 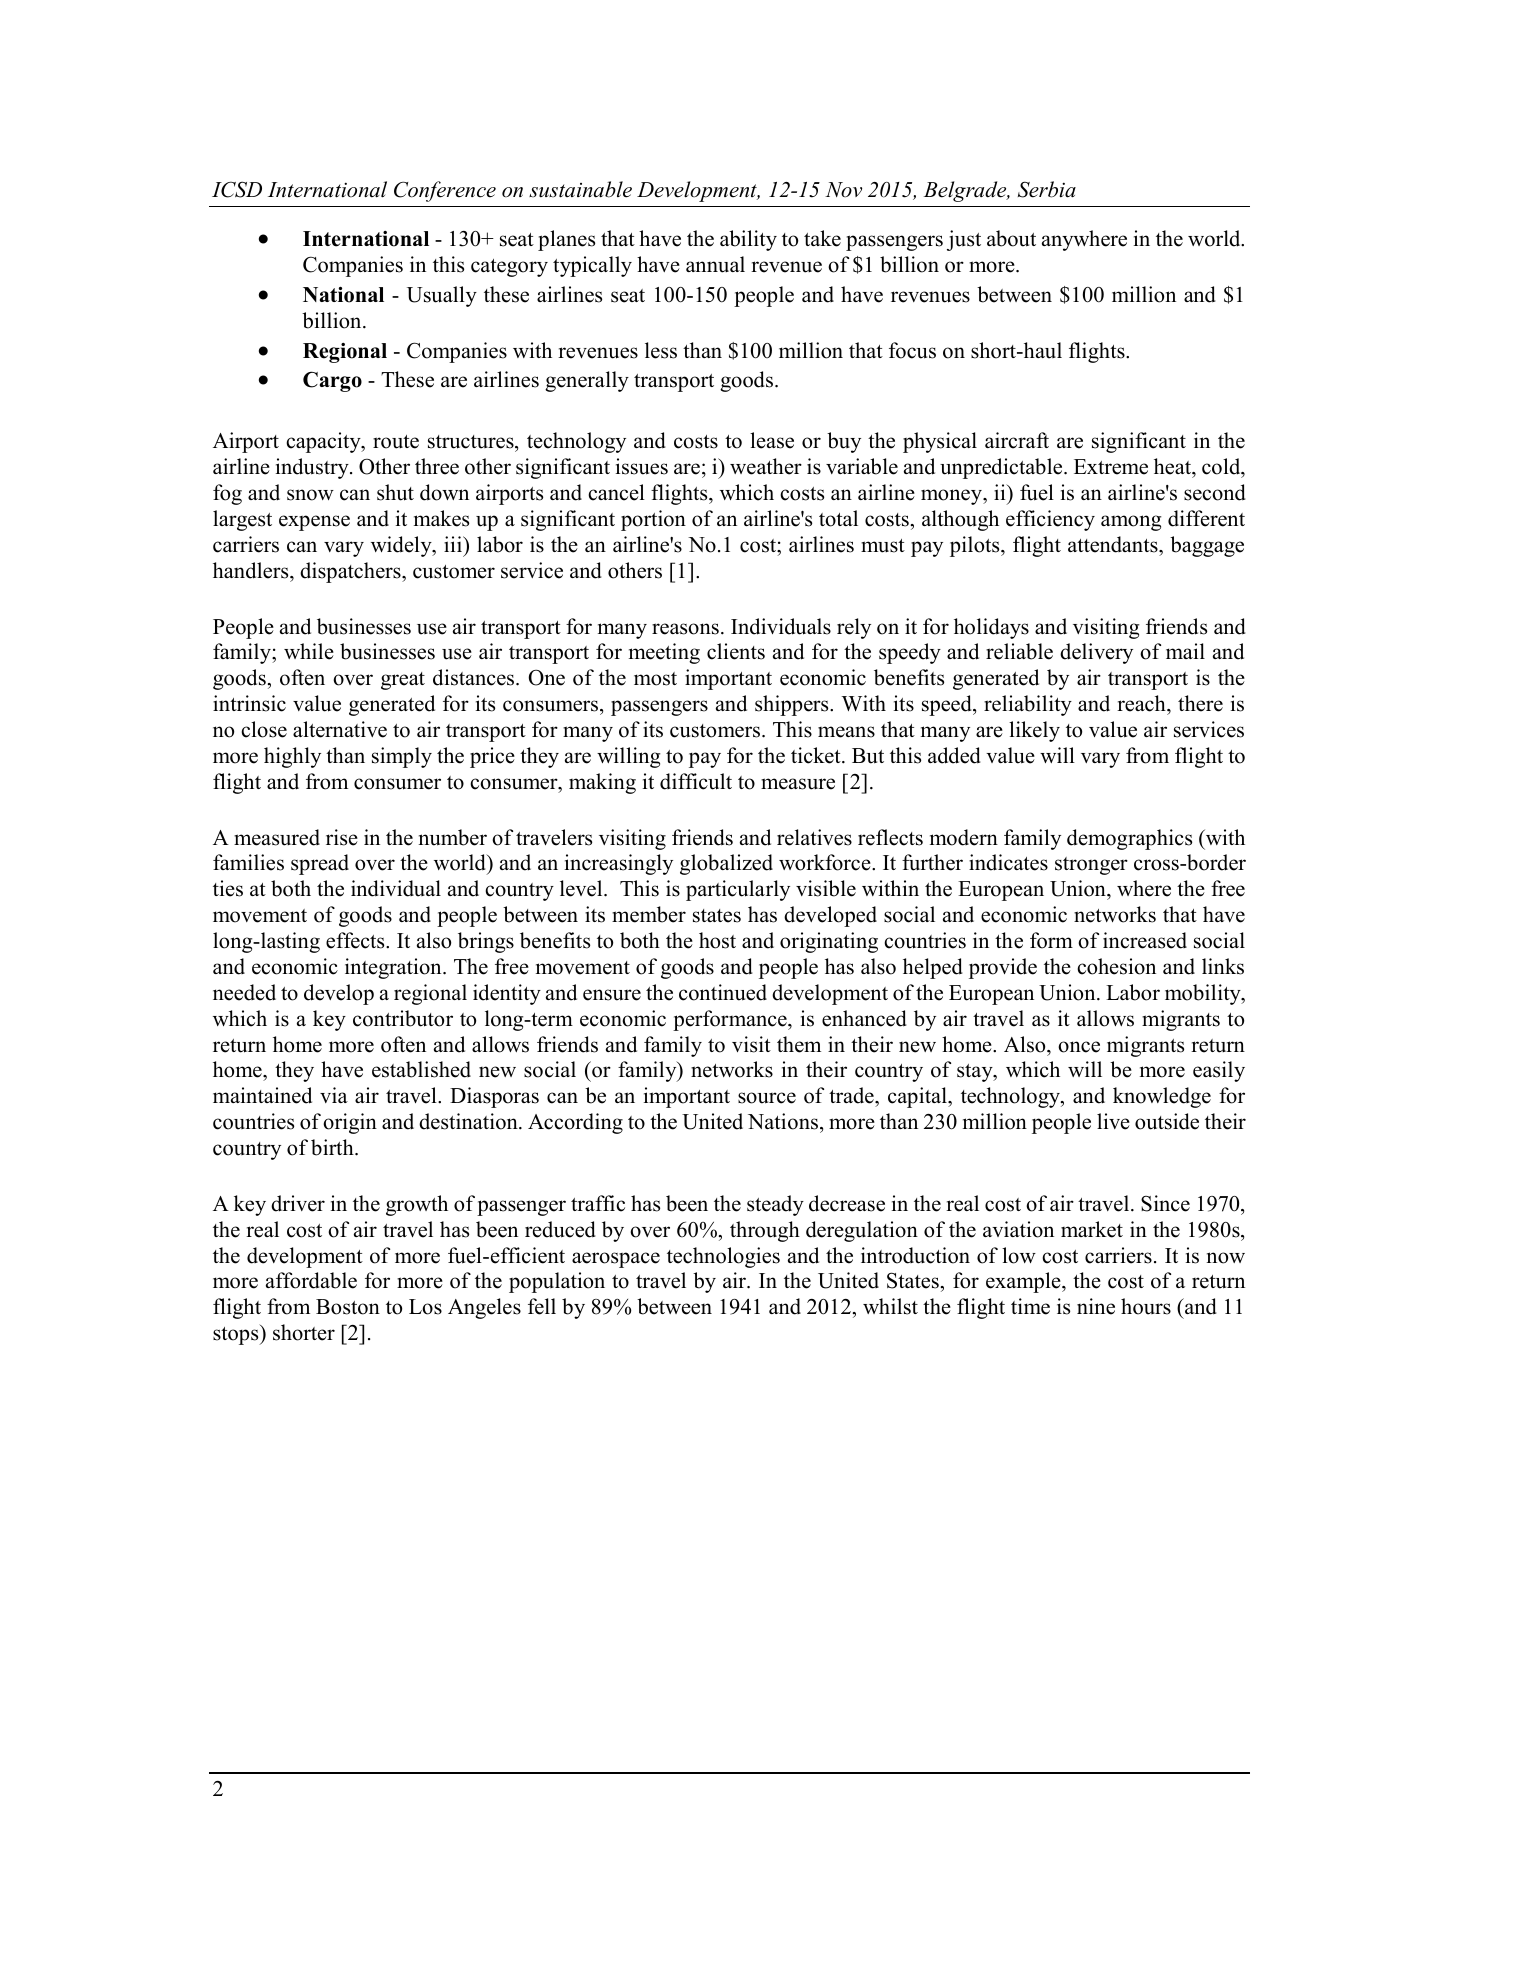 What do you see at coordinates (1047, 189) in the screenshot?
I see `Serbia` at bounding box center [1047, 189].
